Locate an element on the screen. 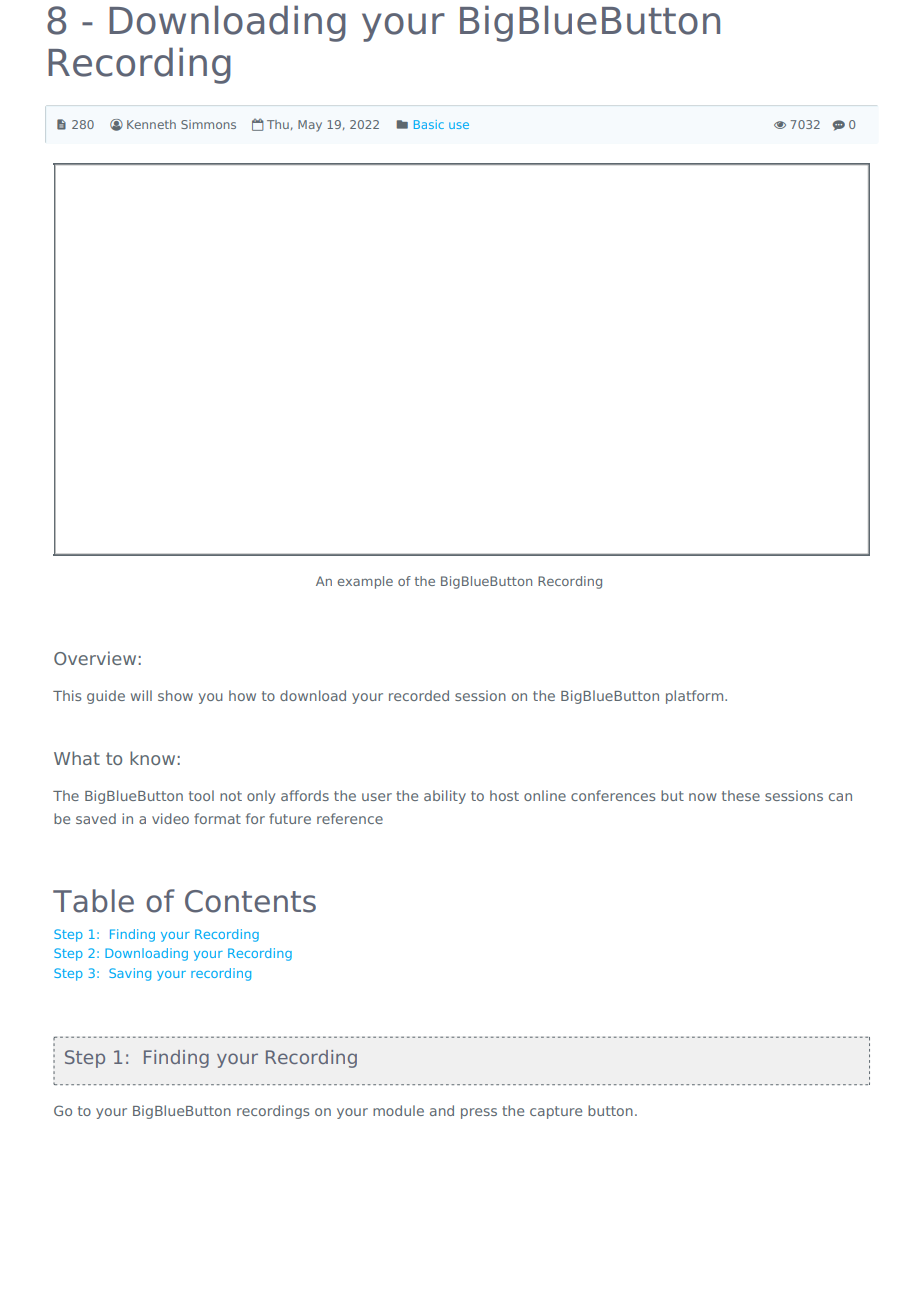  Basic is located at coordinates (429, 124).
